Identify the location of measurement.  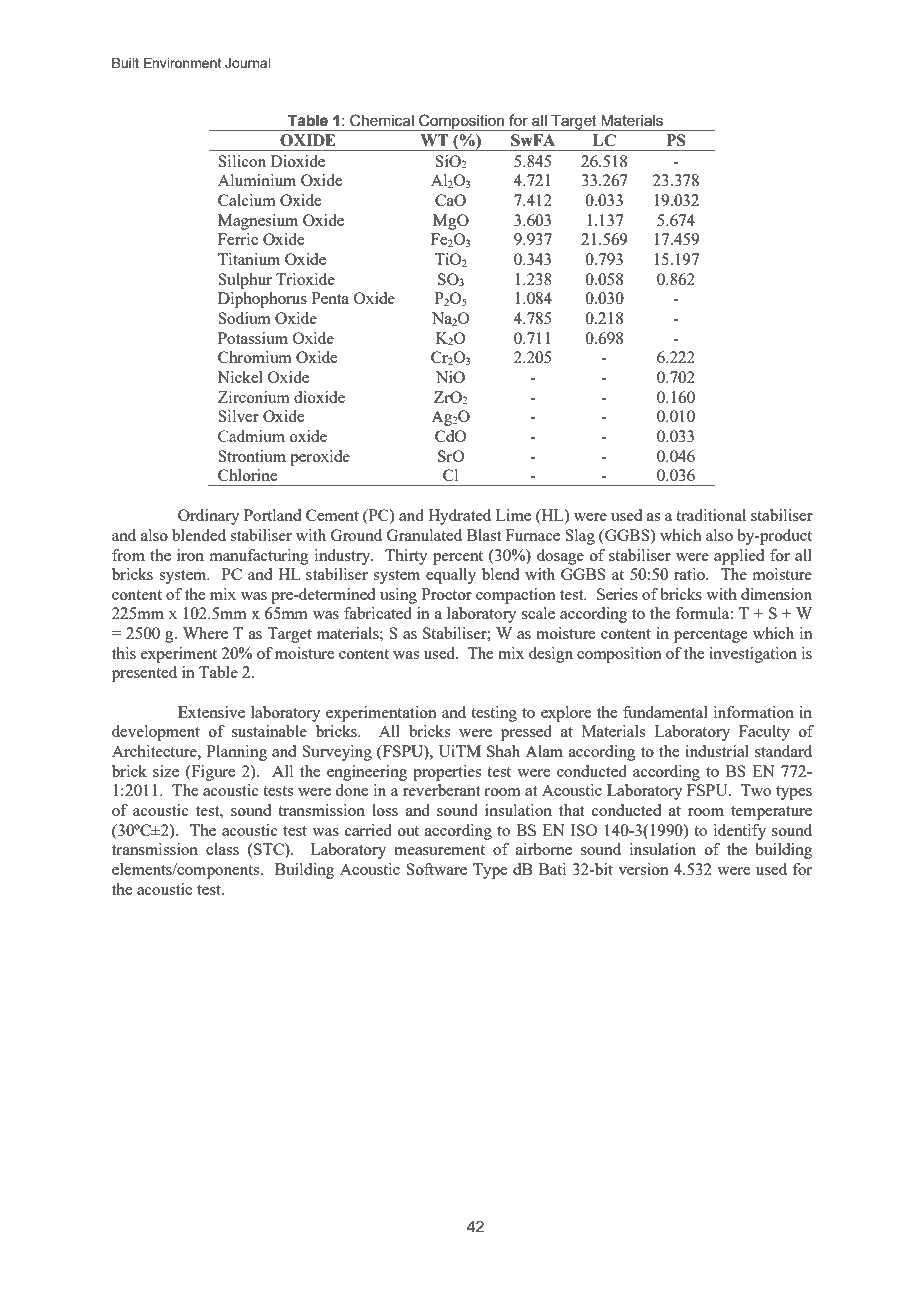
(439, 850).
